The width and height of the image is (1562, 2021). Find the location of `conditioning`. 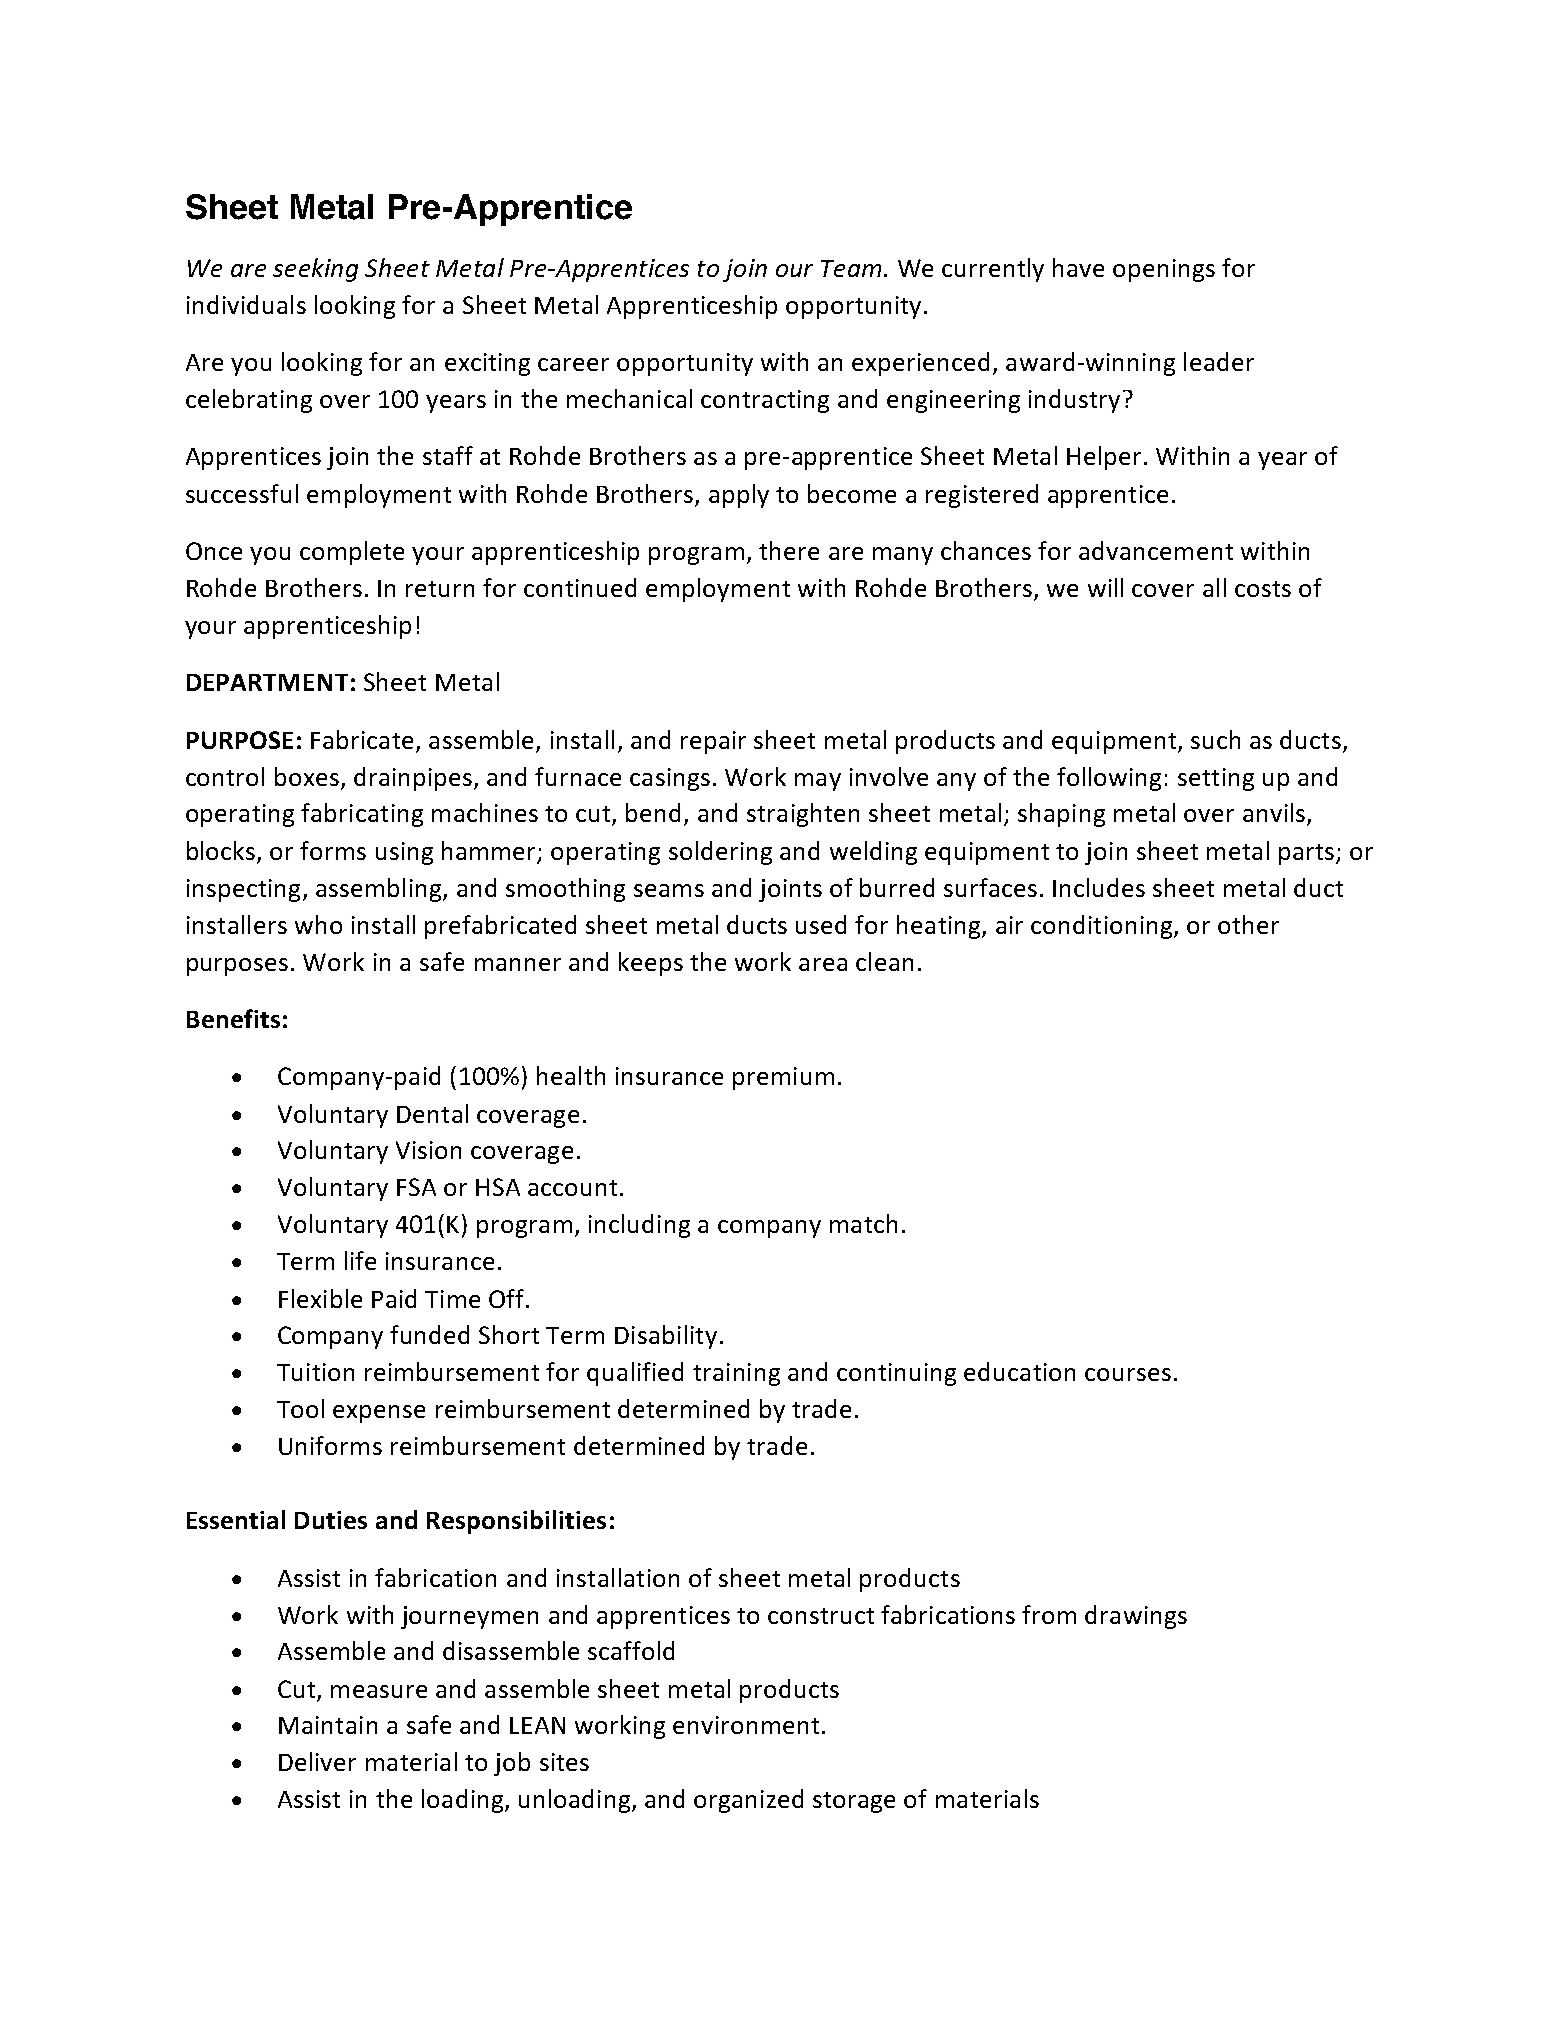

conditioning is located at coordinates (1103, 927).
